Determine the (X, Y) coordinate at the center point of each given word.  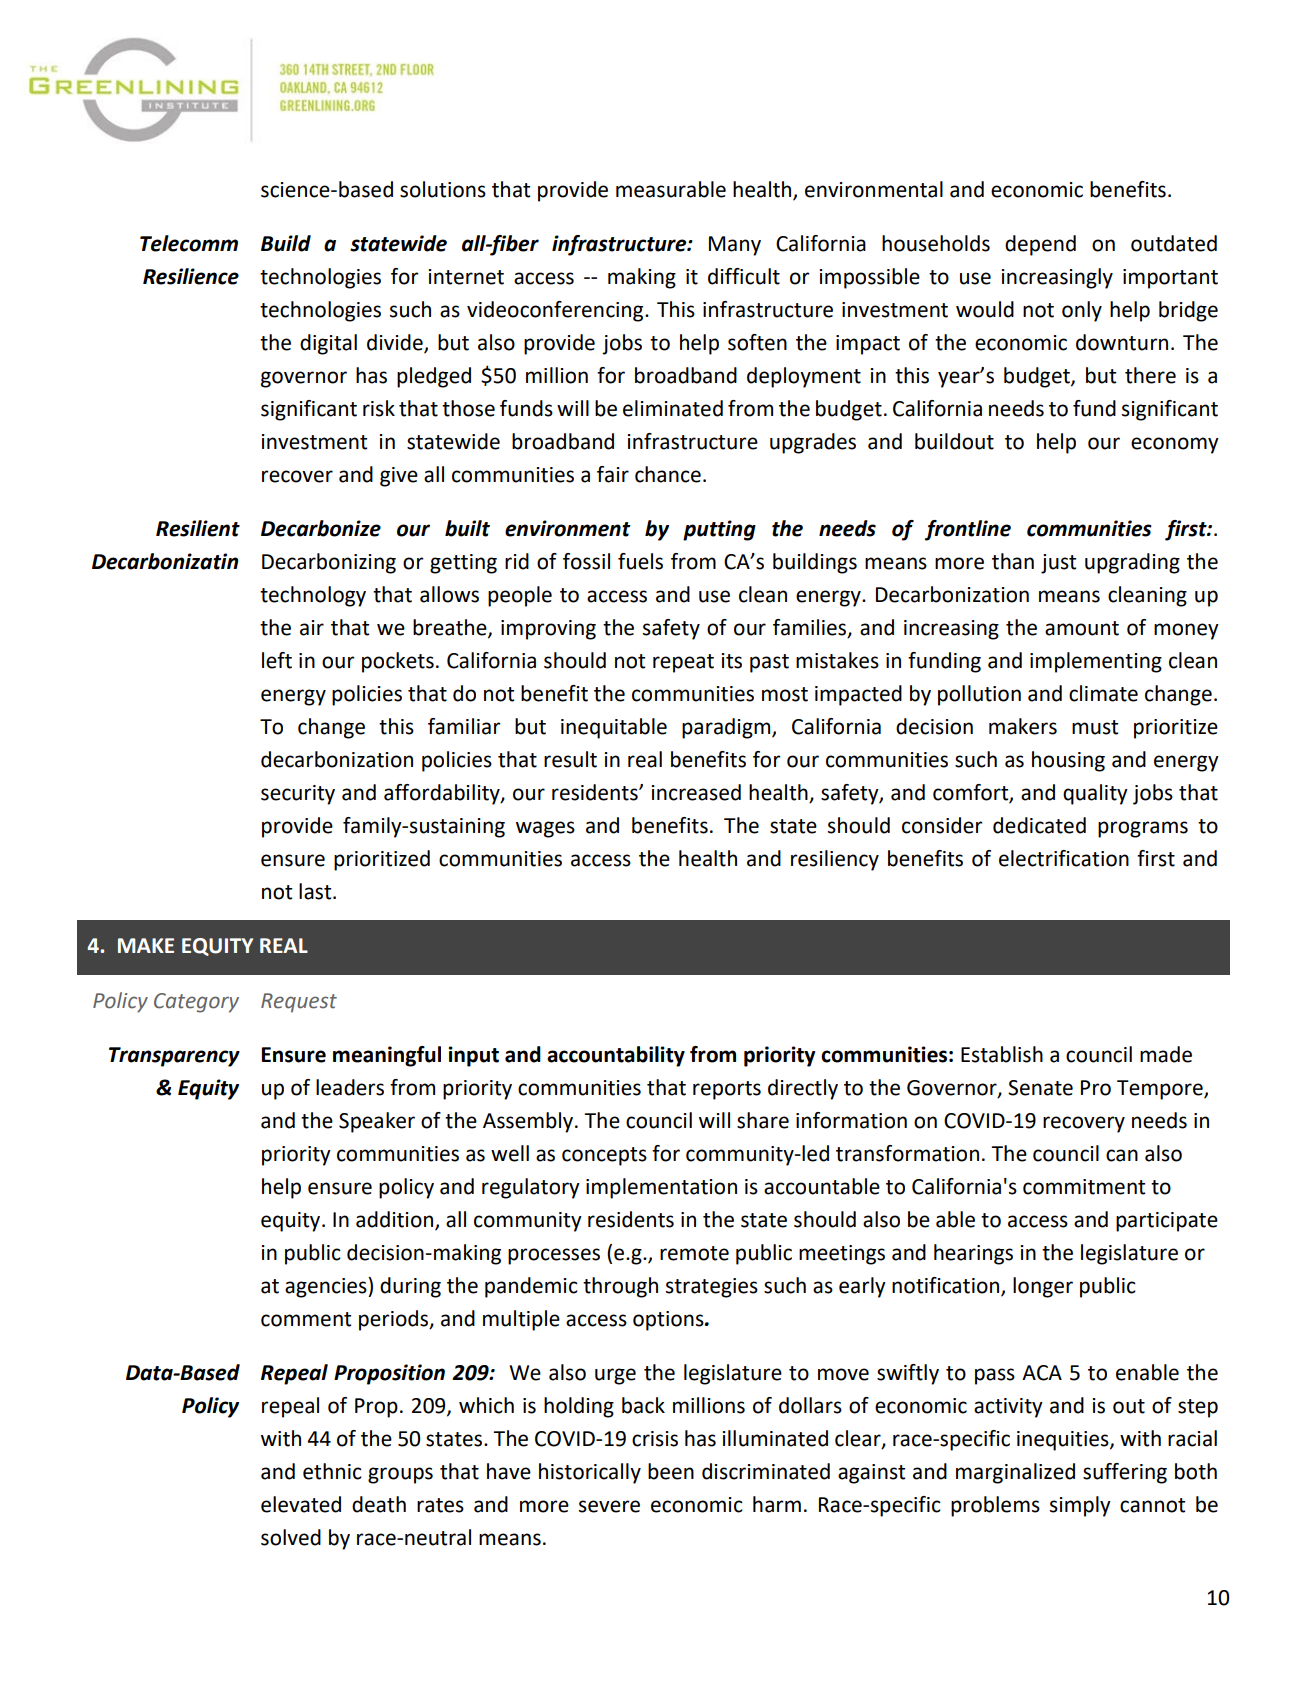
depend (1040, 245)
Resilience (191, 276)
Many (735, 246)
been (671, 1471)
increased (696, 792)
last (316, 891)
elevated (301, 1504)
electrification (1064, 858)
